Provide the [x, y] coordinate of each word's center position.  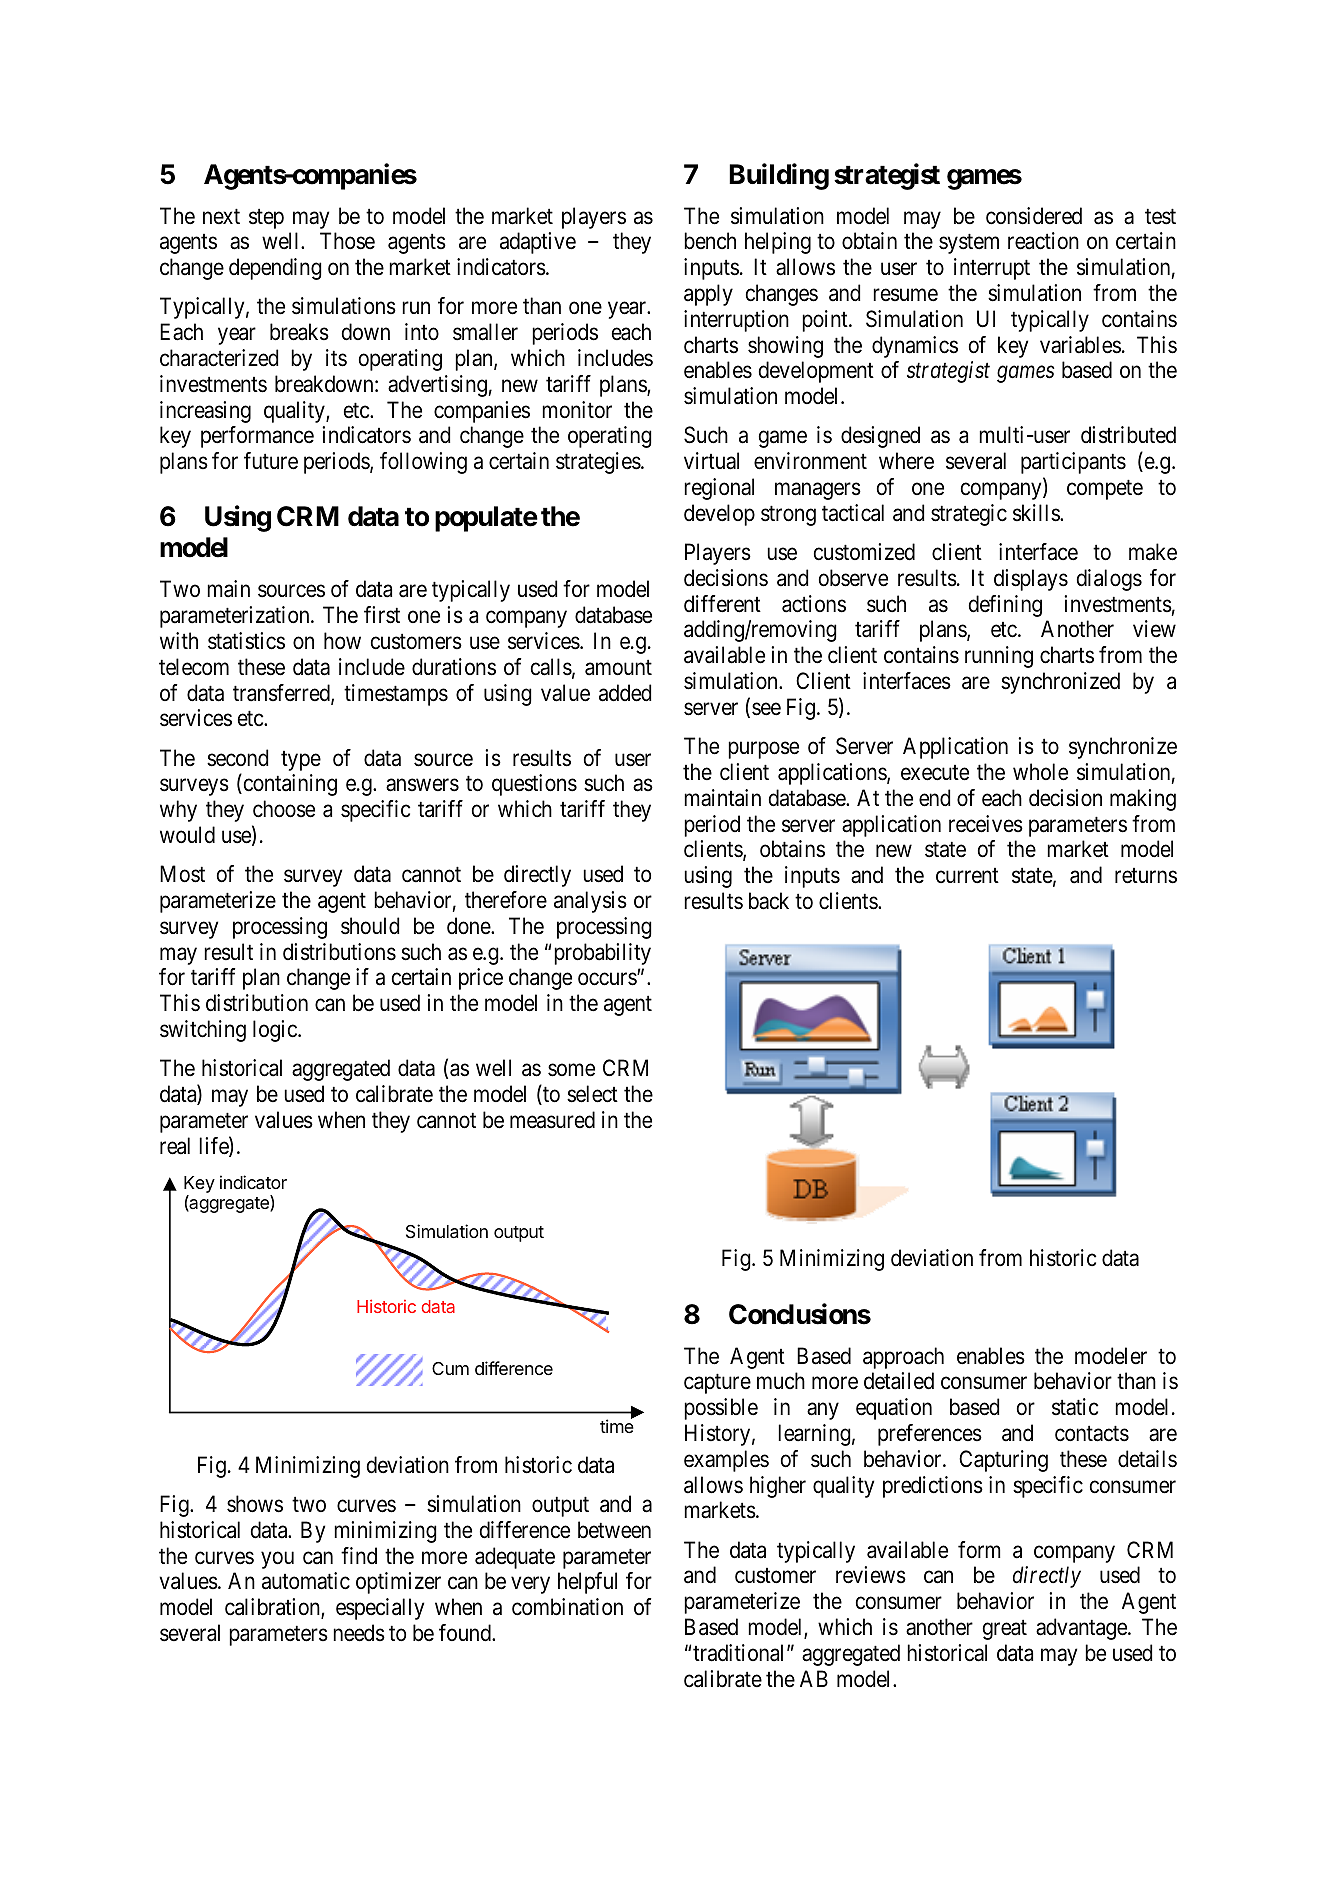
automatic [306, 1581]
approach [903, 1358]
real [175, 1146]
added [625, 693]
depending [275, 269]
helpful [587, 1583]
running [999, 657]
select [592, 1094]
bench [710, 241]
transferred [282, 694]
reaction [1043, 241]
